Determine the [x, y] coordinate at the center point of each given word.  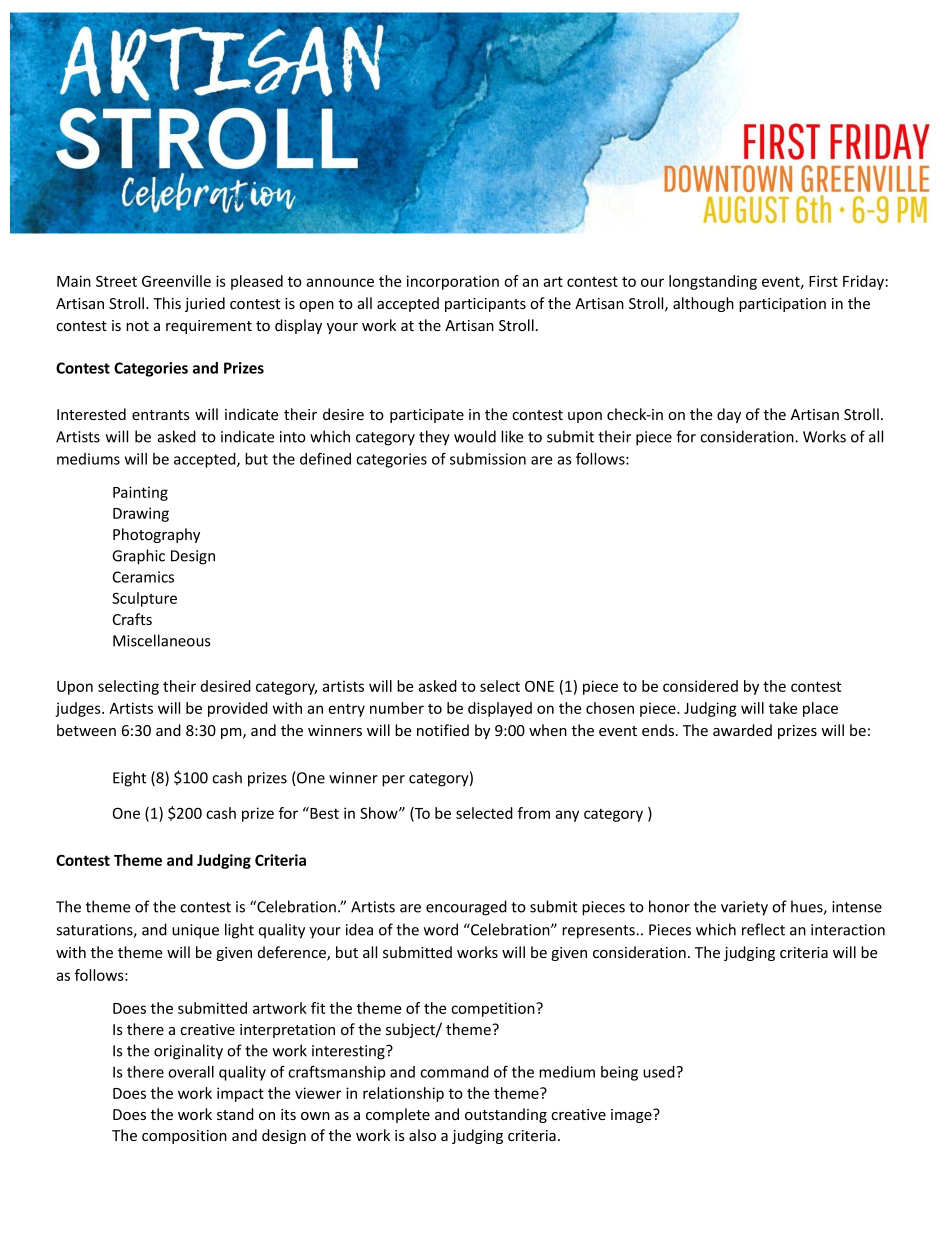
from [534, 813]
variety [744, 908]
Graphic [138, 557]
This [167, 303]
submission [488, 459]
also [422, 1135]
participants [485, 305]
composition [184, 1137]
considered [700, 686]
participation [782, 305]
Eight [129, 779]
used [660, 1072]
